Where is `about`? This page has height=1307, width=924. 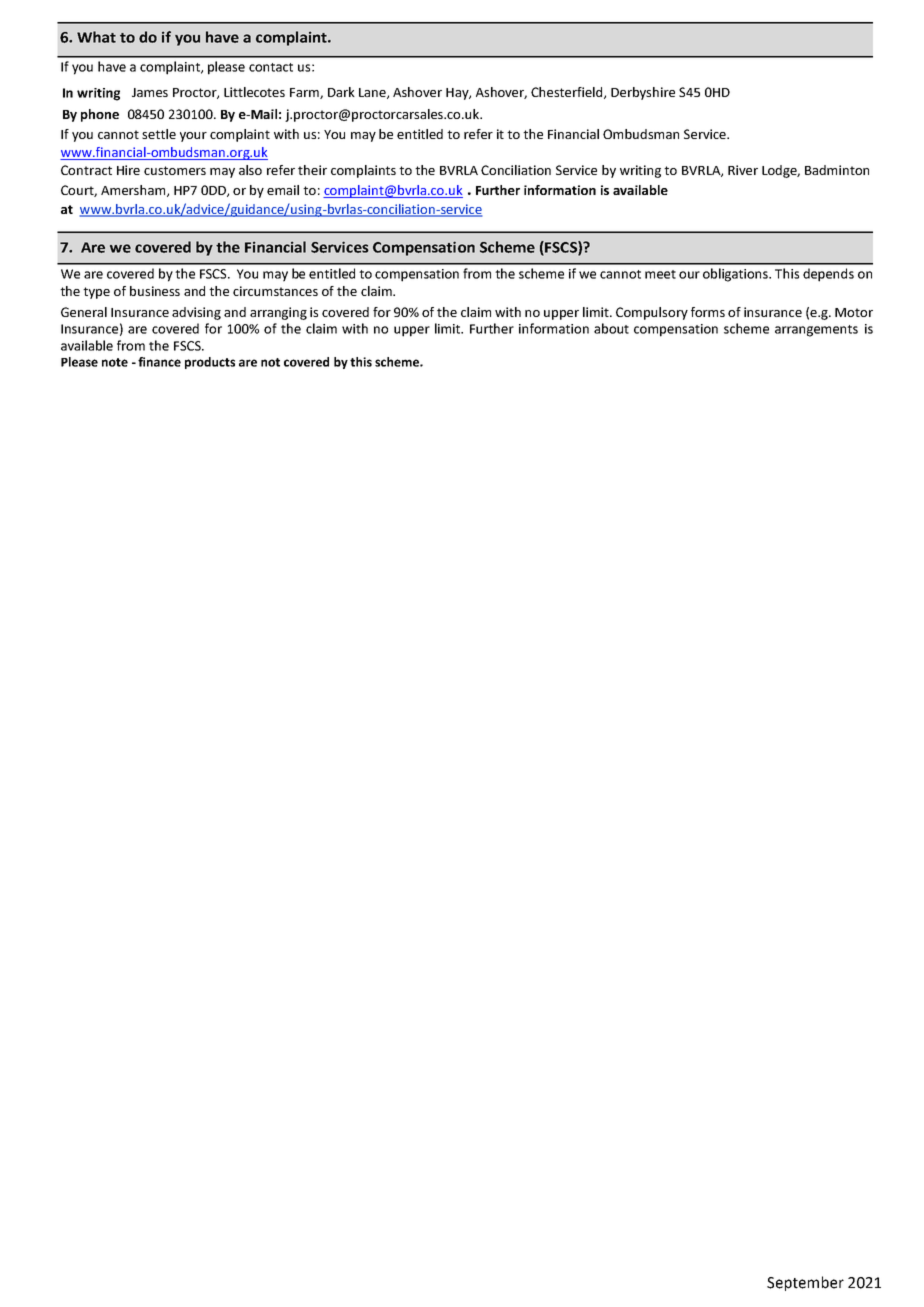 about is located at coordinates (611, 328).
